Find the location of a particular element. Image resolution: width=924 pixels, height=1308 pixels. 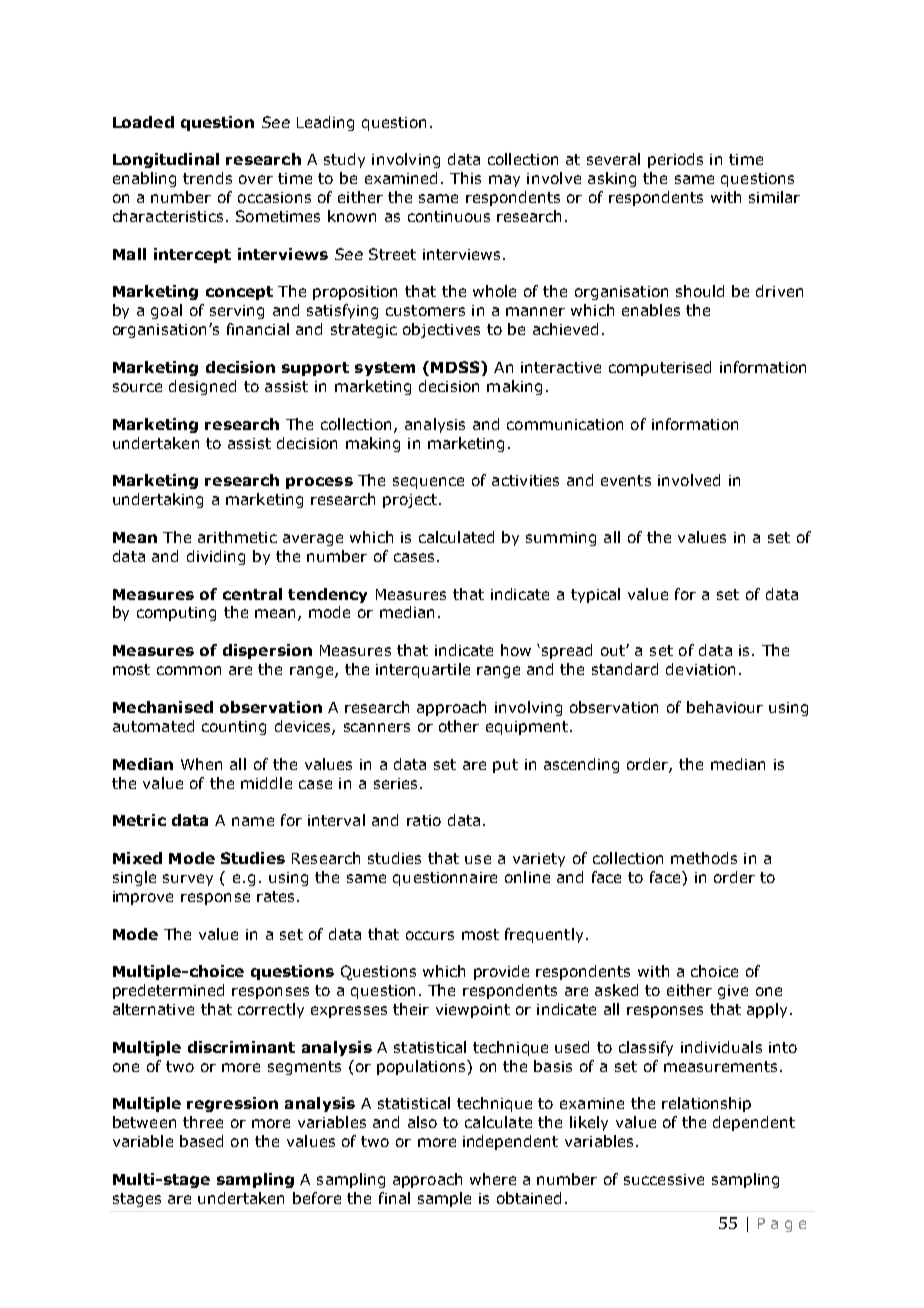

periods is located at coordinates (675, 160).
